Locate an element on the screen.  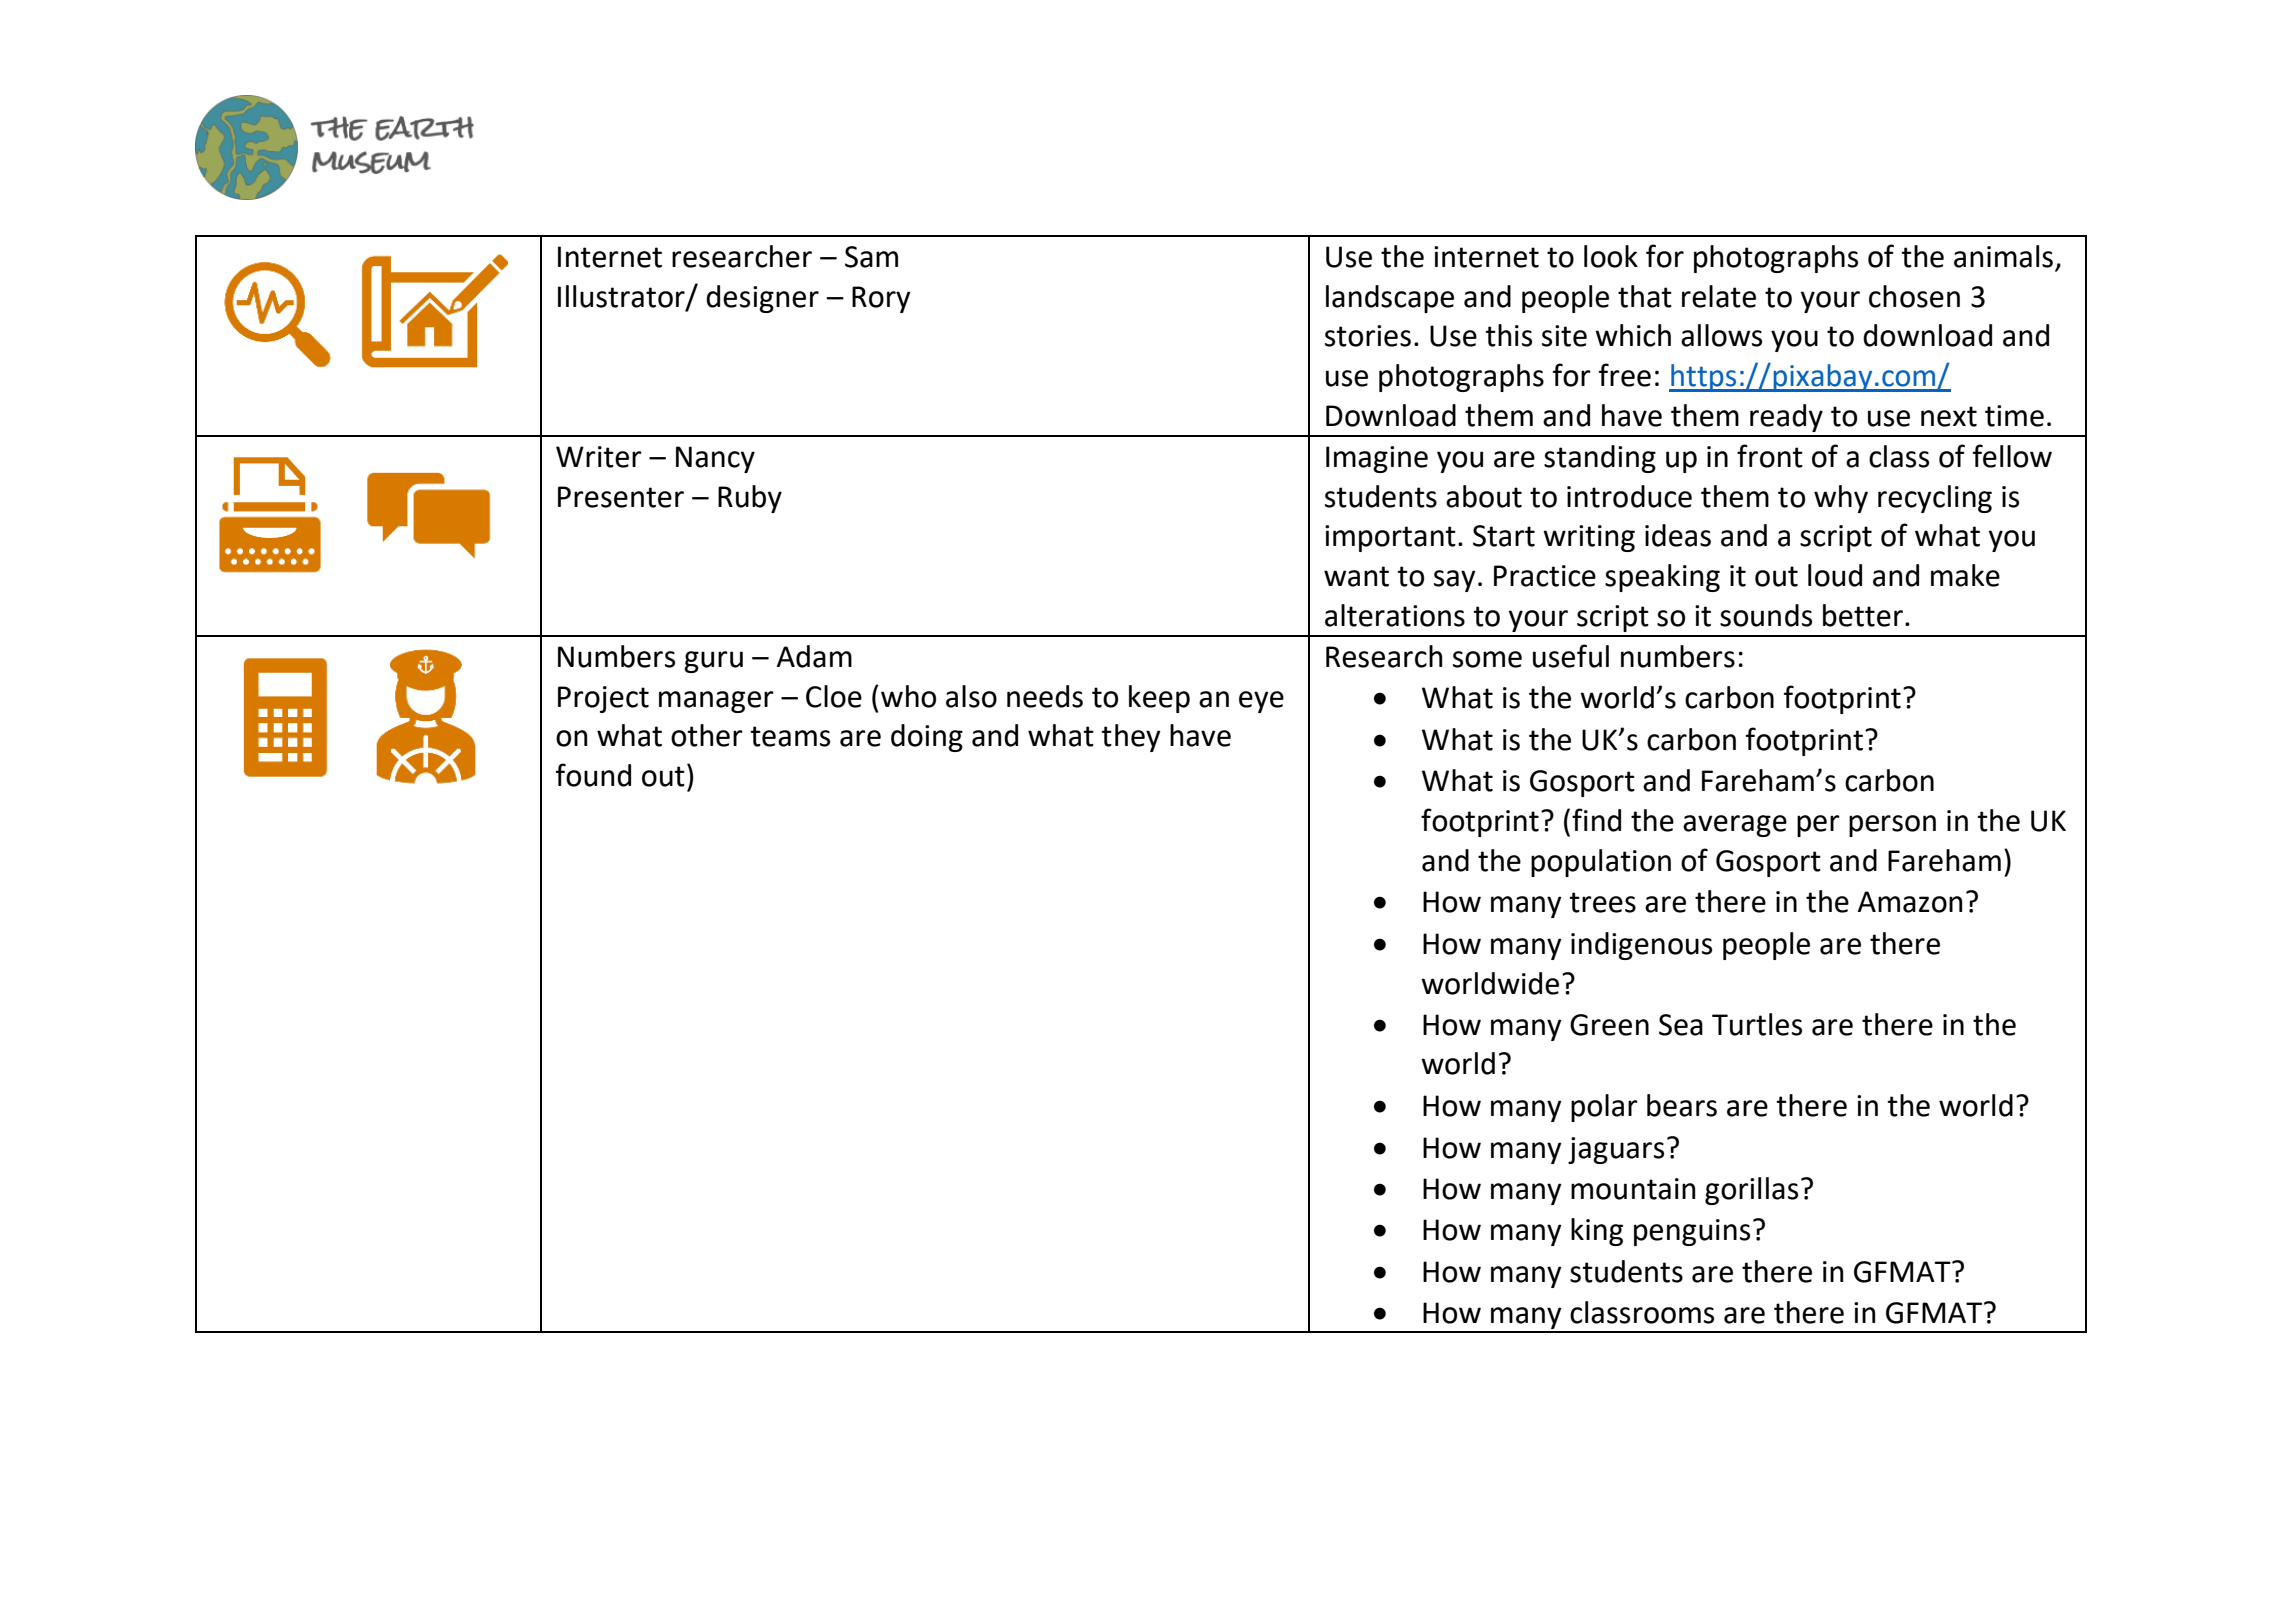
want is located at coordinates (1356, 576).
